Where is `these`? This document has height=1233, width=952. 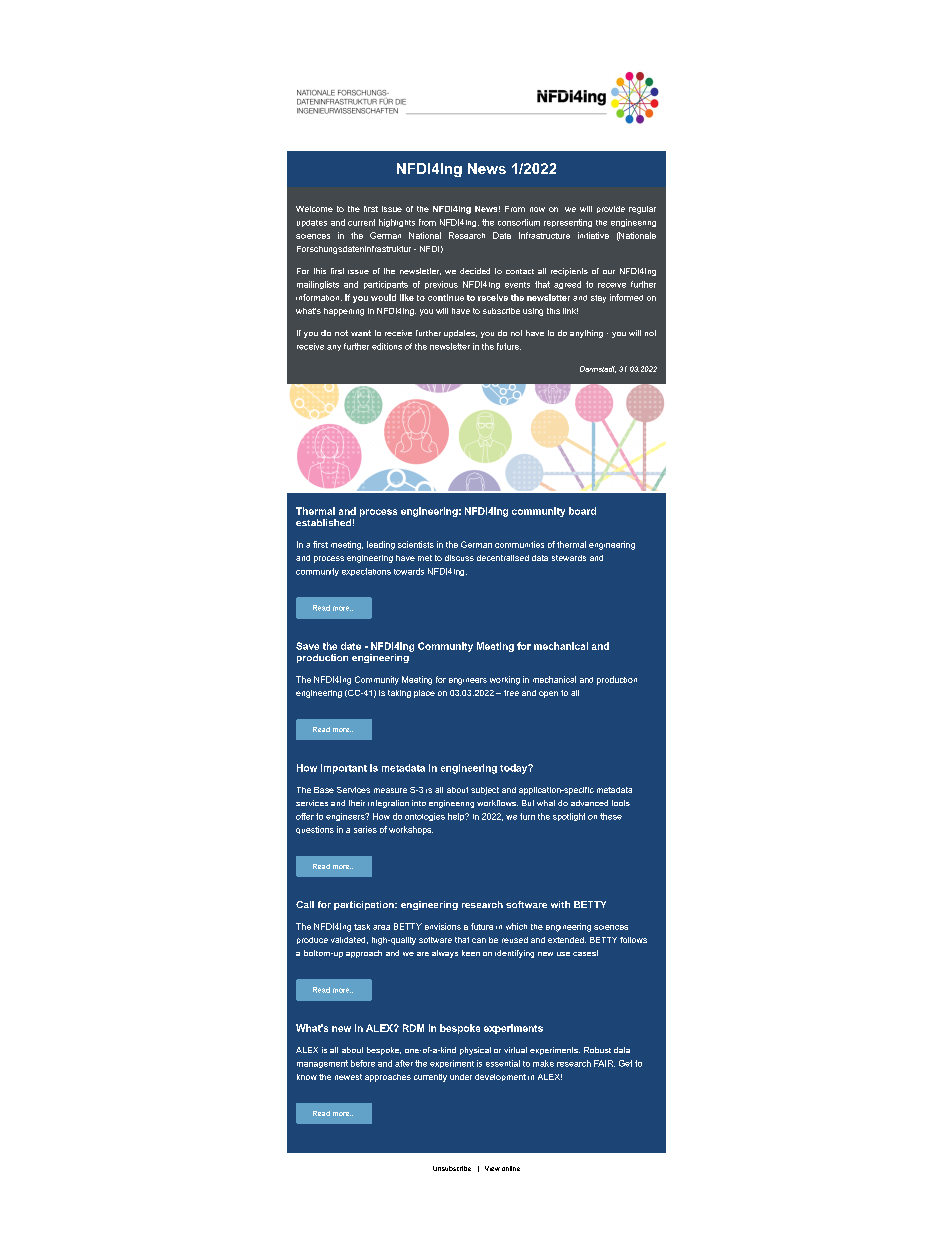
these is located at coordinates (611, 816).
